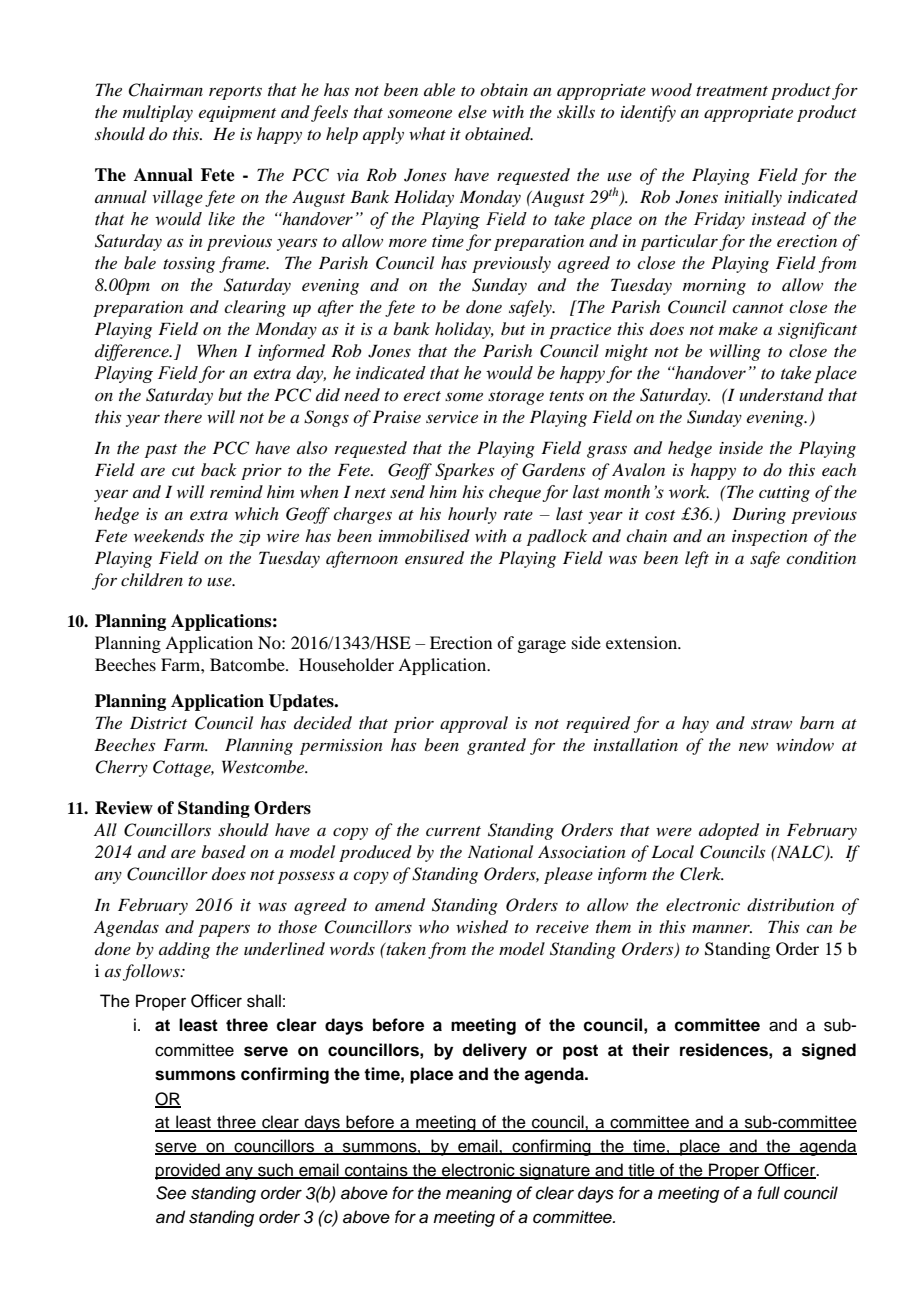 Image resolution: width=924 pixels, height=1308 pixels. What do you see at coordinates (784, 494) in the screenshot?
I see `cutting` at bounding box center [784, 494].
